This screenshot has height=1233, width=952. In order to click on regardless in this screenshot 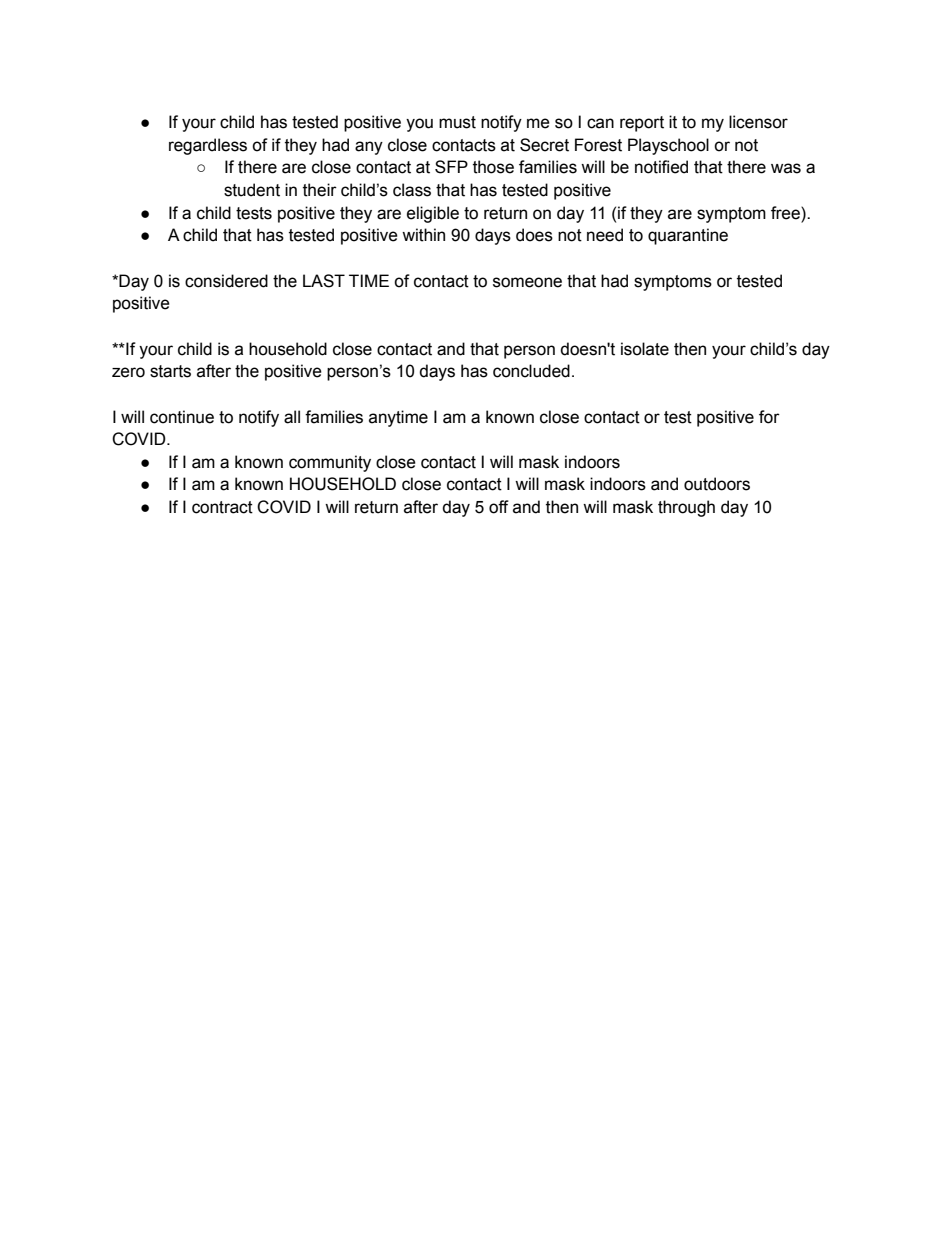, I will do `click(208, 146)`.
